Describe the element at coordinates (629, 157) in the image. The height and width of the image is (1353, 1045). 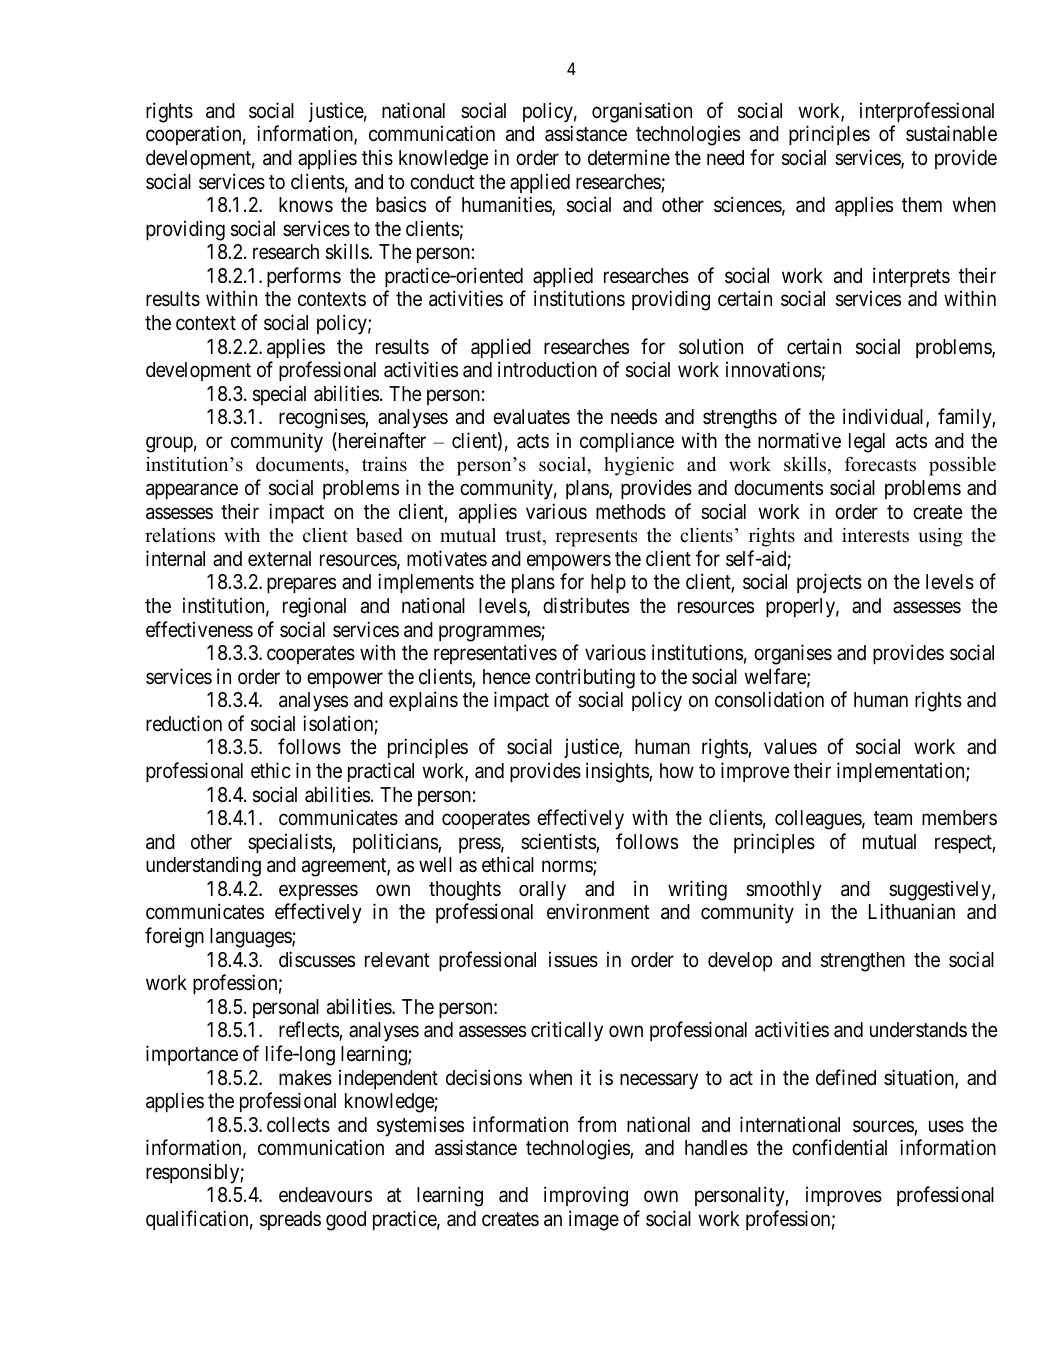
I see `determine` at that location.
